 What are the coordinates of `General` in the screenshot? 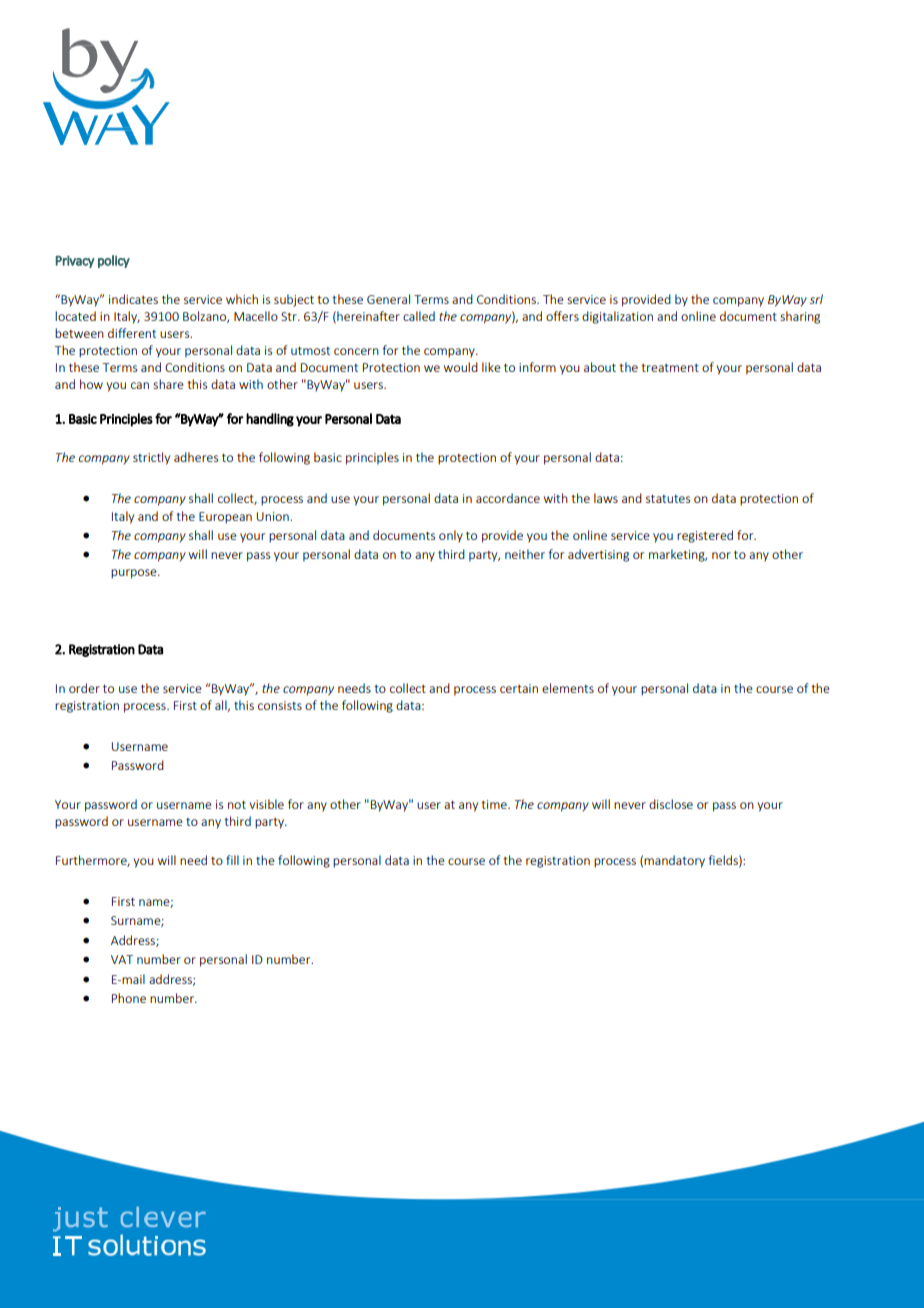 It's located at (388, 299).
